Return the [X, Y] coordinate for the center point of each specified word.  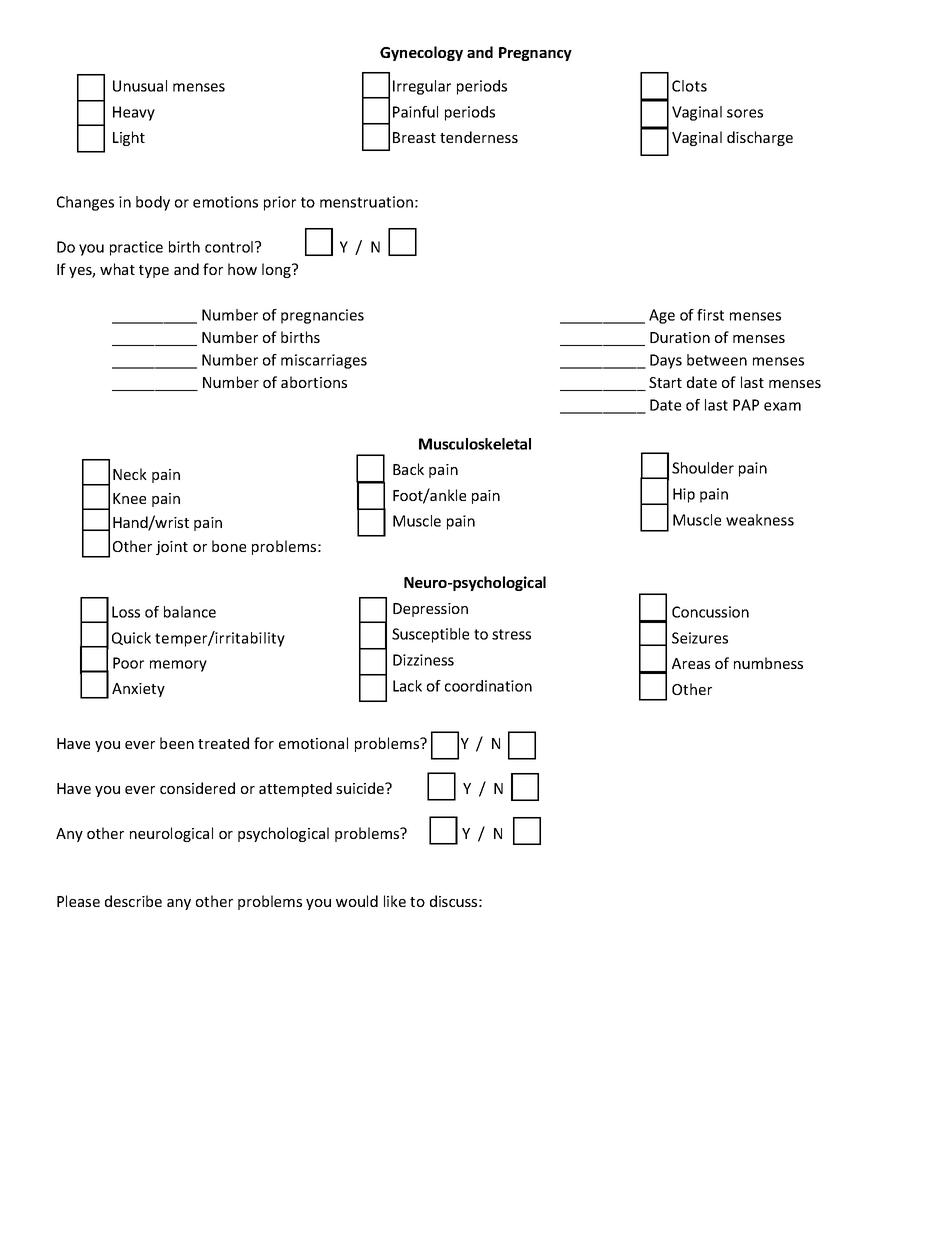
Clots [689, 86]
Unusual [140, 86]
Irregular [422, 87]
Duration [680, 337]
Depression [430, 610]
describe [133, 901]
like [395, 901]
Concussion [710, 612]
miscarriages [324, 361]
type [154, 271]
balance [190, 612]
